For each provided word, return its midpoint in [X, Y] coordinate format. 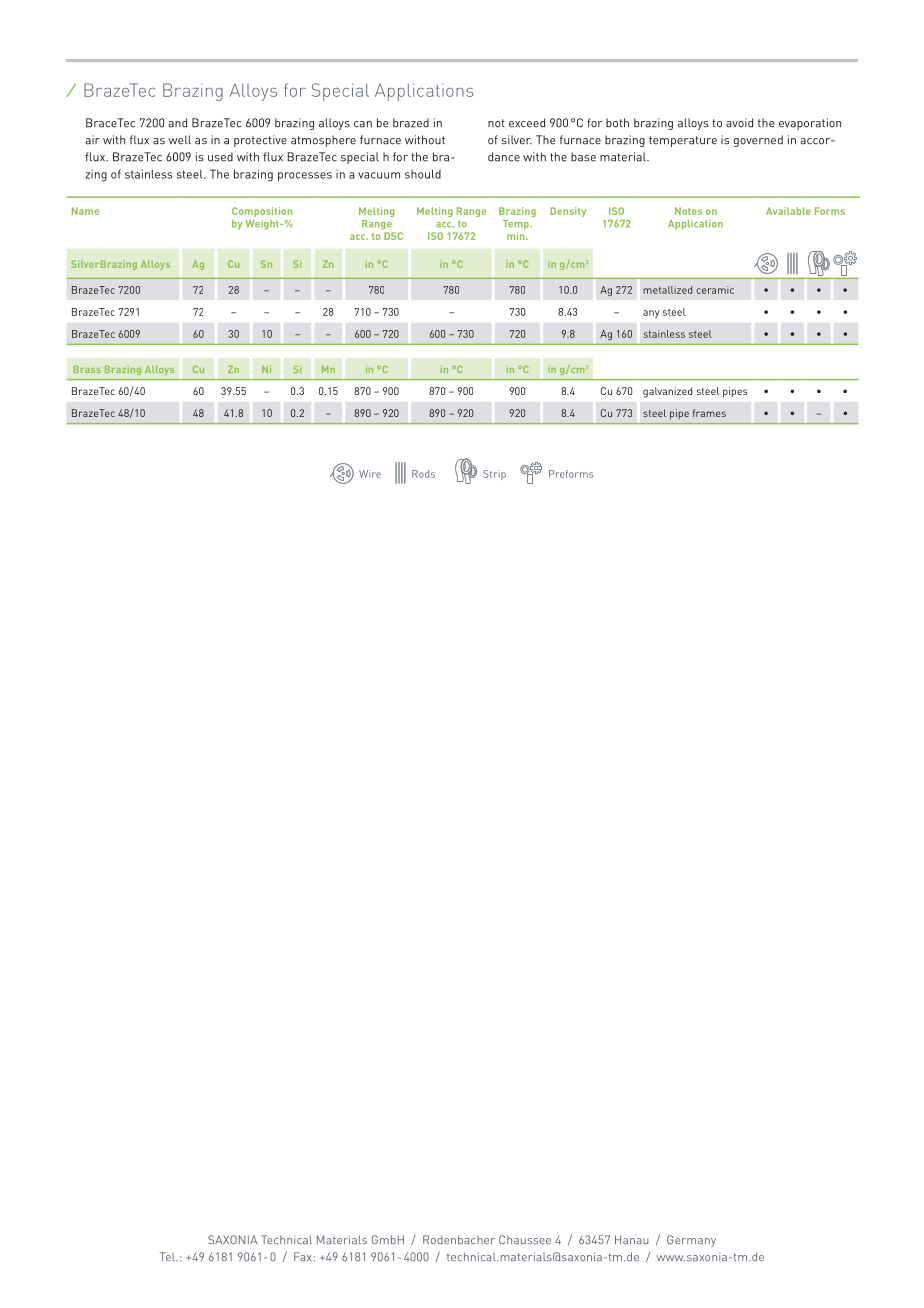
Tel [168, 1256]
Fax [303, 1256]
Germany [691, 1241]
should [423, 174]
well [180, 140]
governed [758, 141]
